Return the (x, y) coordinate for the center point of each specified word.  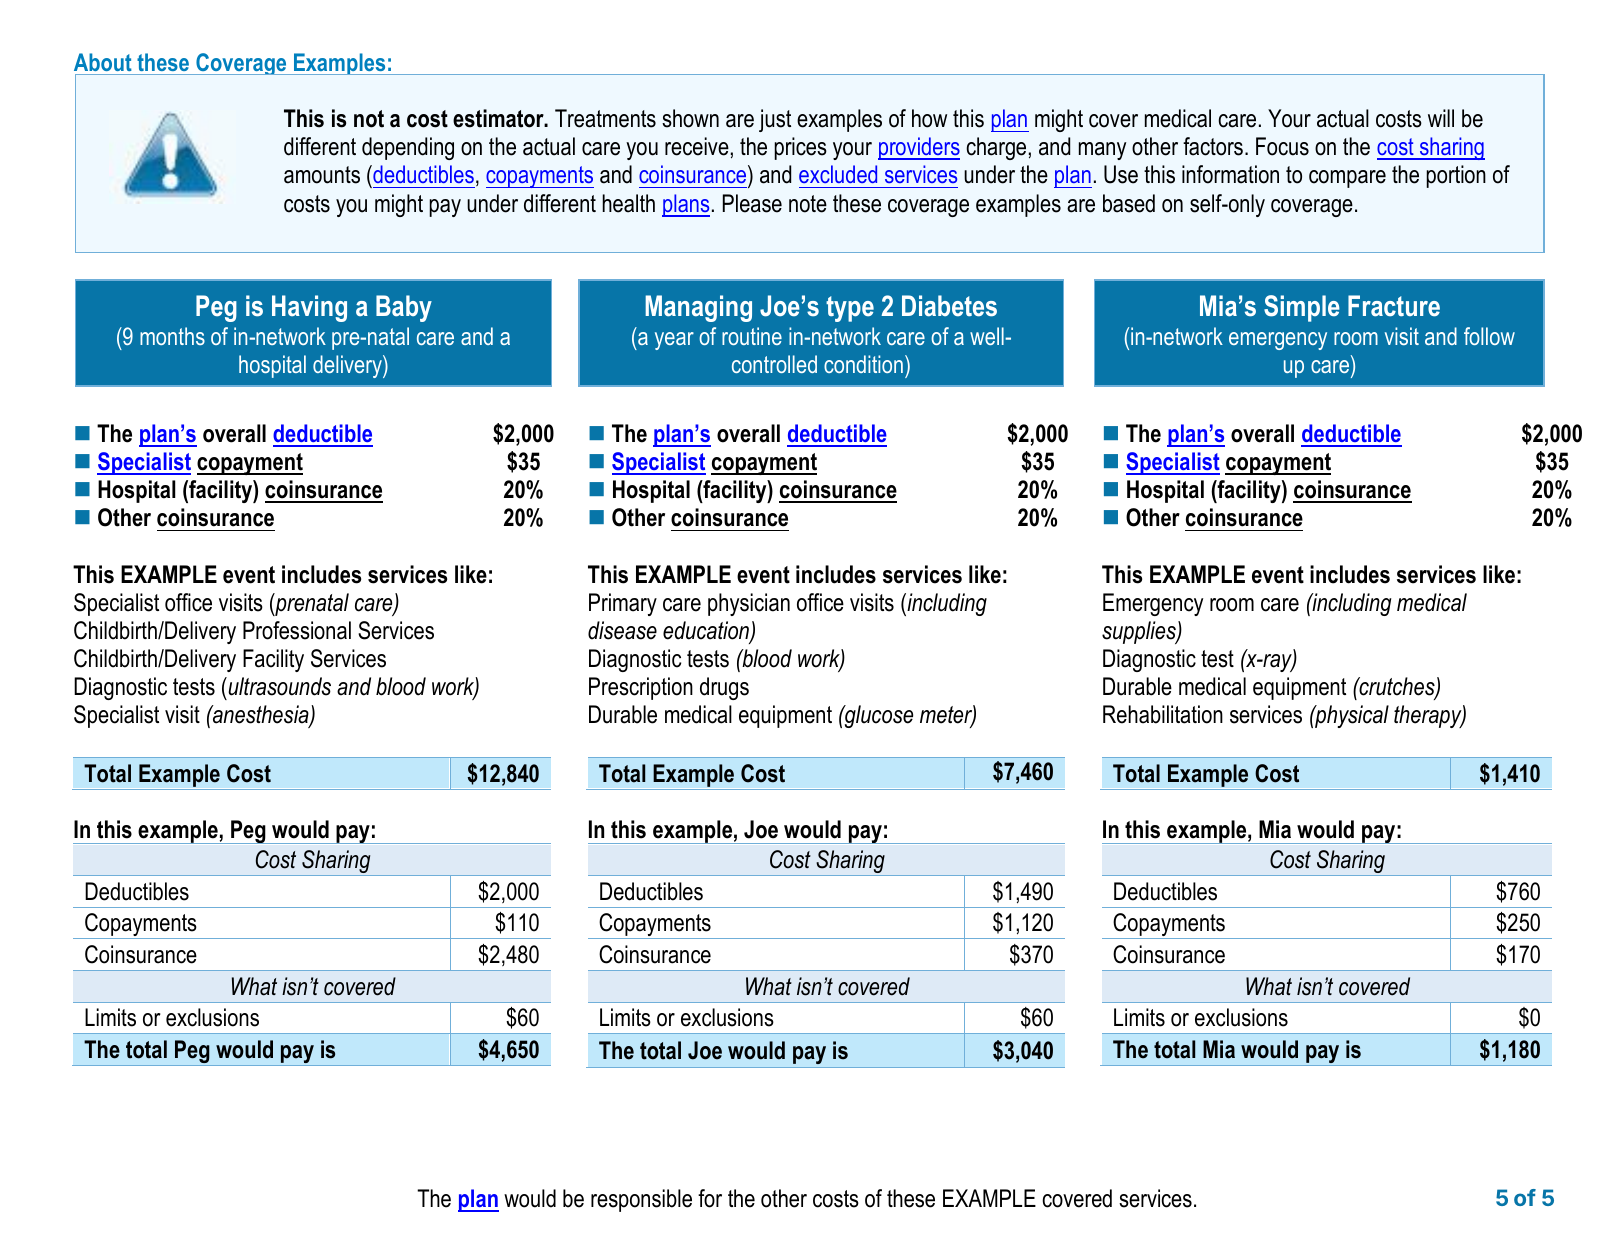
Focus (1282, 146)
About (103, 62)
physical (1351, 716)
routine (752, 336)
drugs (724, 688)
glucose (877, 716)
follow (1489, 336)
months (172, 336)
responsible (641, 1200)
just (775, 120)
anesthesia (261, 715)
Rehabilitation (1163, 714)
